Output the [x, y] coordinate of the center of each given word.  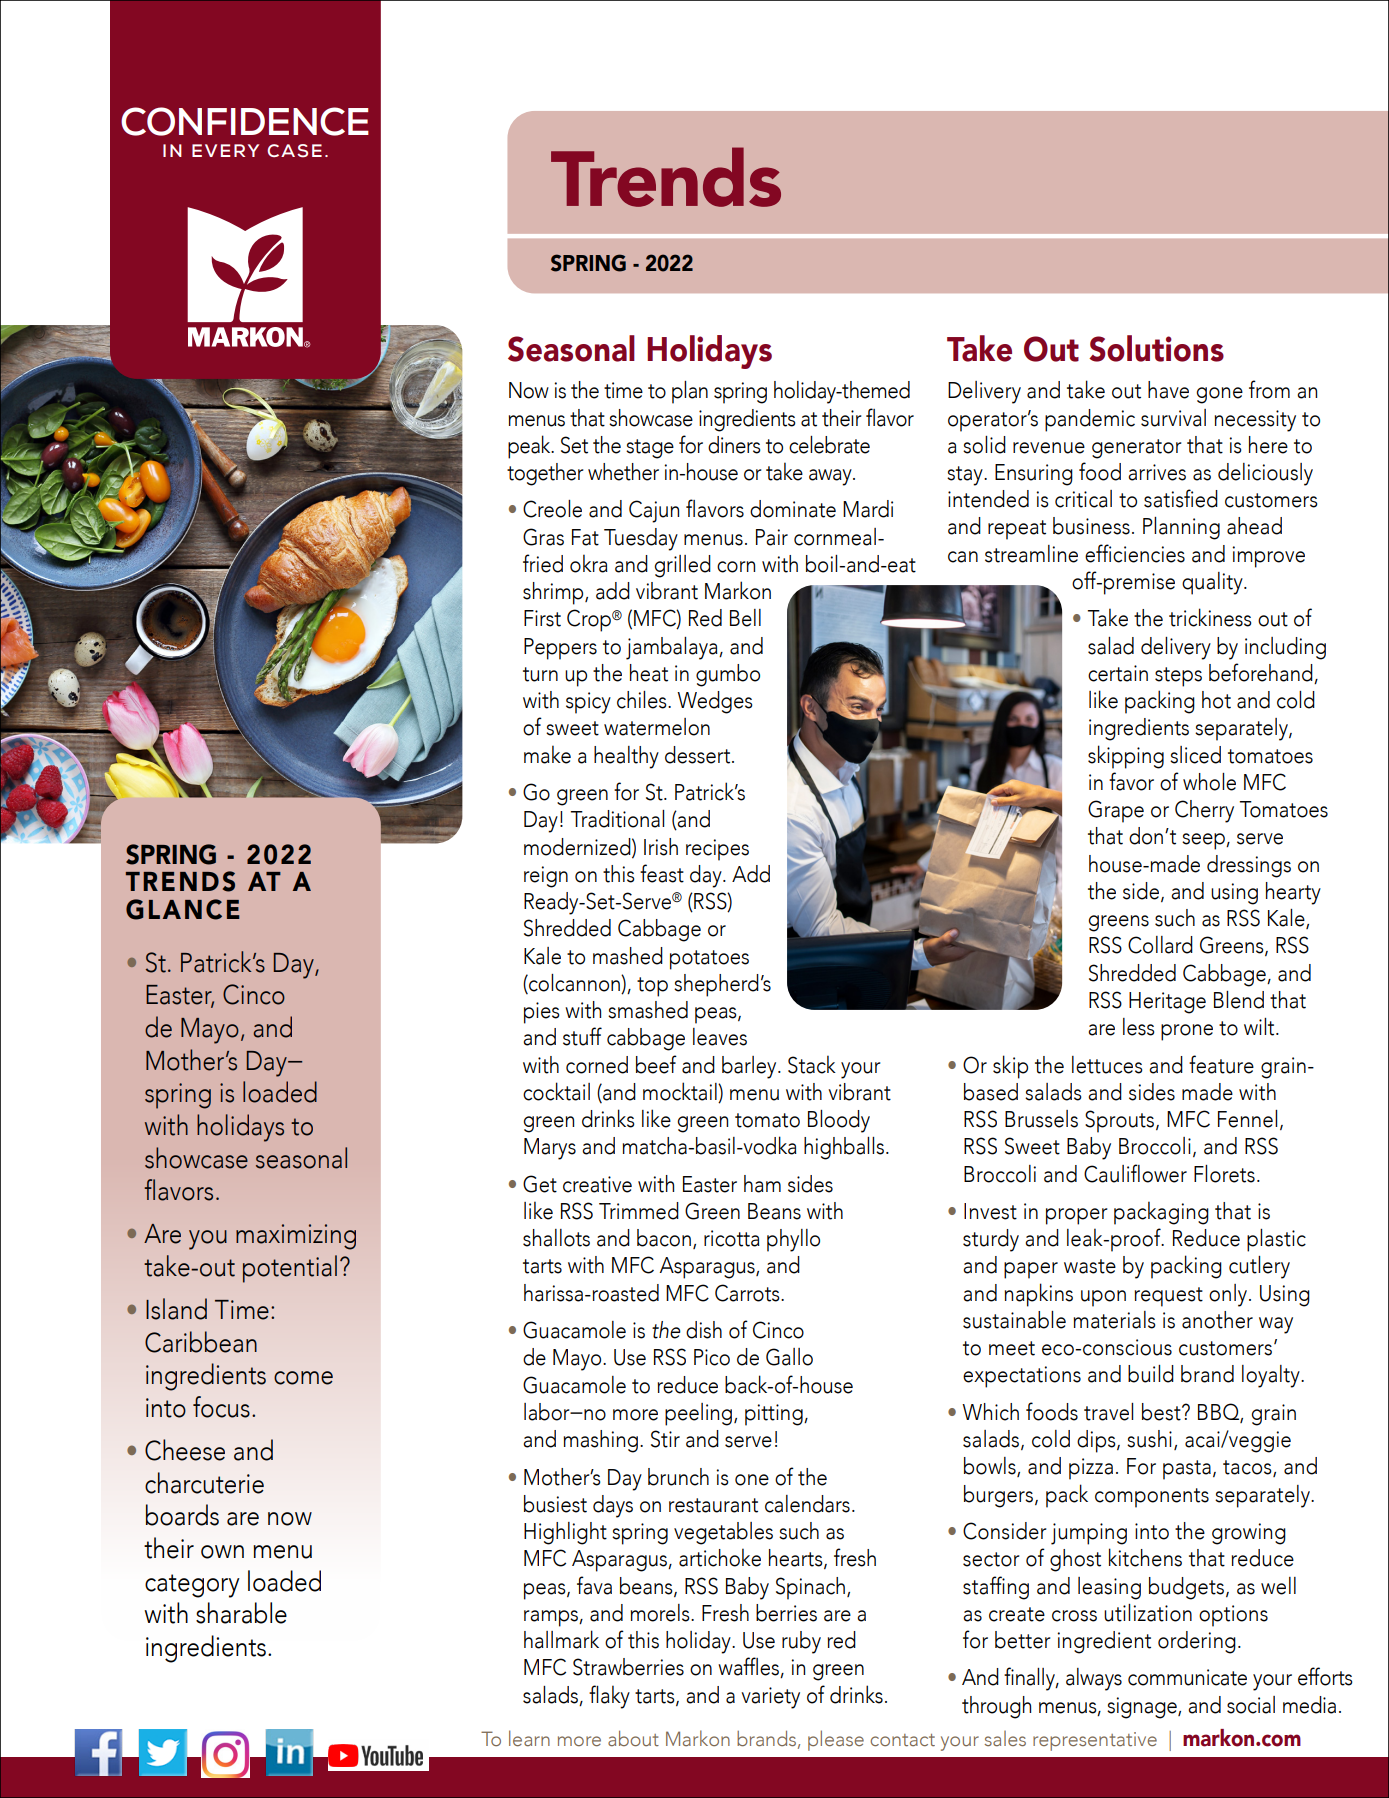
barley [750, 1067]
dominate [793, 509]
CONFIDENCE [245, 121]
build [1151, 1374]
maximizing [296, 1237]
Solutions [1156, 348]
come [303, 1378]
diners [734, 445]
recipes [717, 850]
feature [1221, 1064]
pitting [775, 1415]
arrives [1157, 472]
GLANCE [183, 909]
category [192, 1586]
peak [530, 447]
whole [1209, 782]
